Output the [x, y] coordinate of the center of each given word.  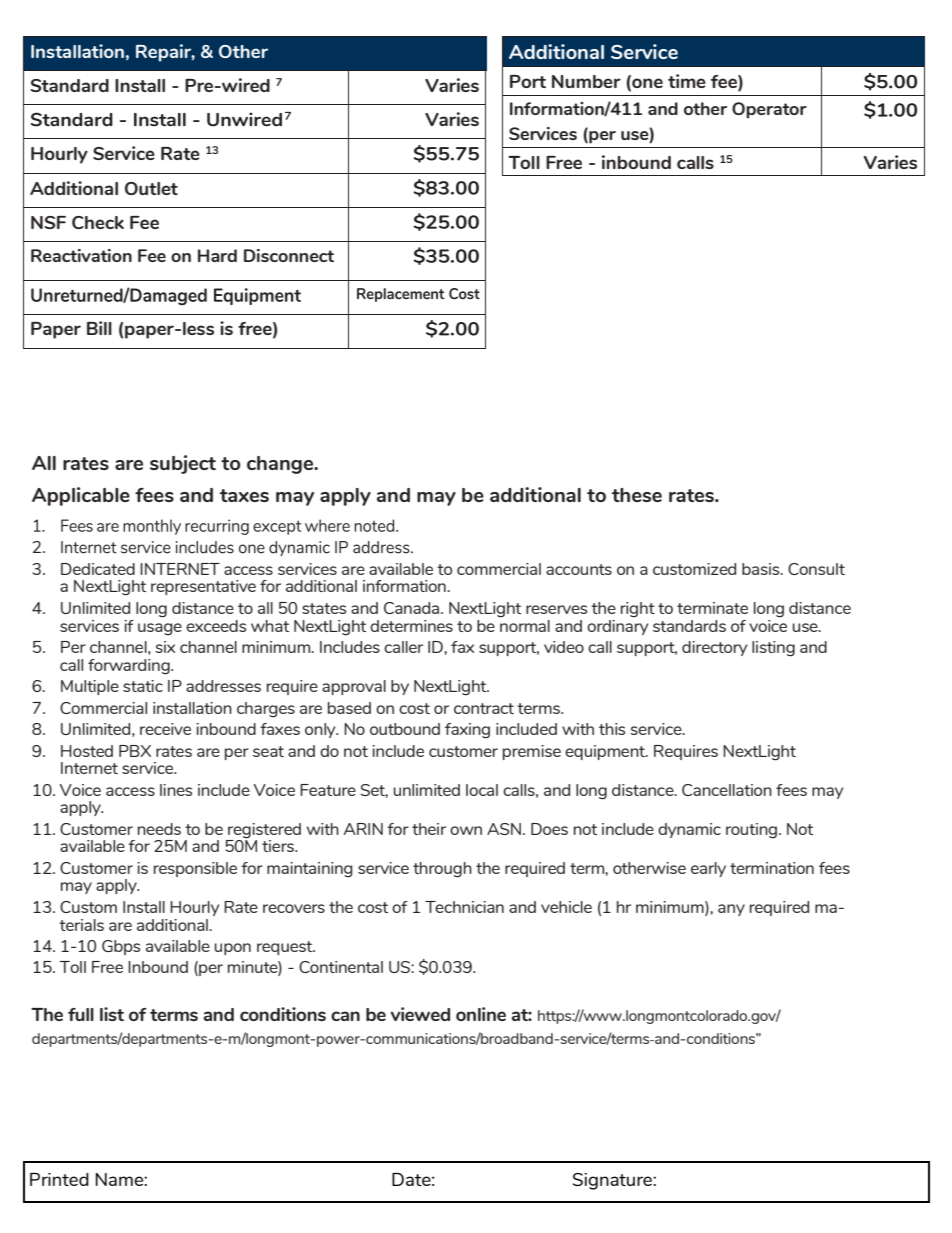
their [429, 829]
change [281, 465]
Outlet [151, 188]
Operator [769, 110]
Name [120, 1179]
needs [159, 829]
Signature [613, 1181]
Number [586, 81]
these [637, 495]
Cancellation [727, 790]
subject [183, 464]
